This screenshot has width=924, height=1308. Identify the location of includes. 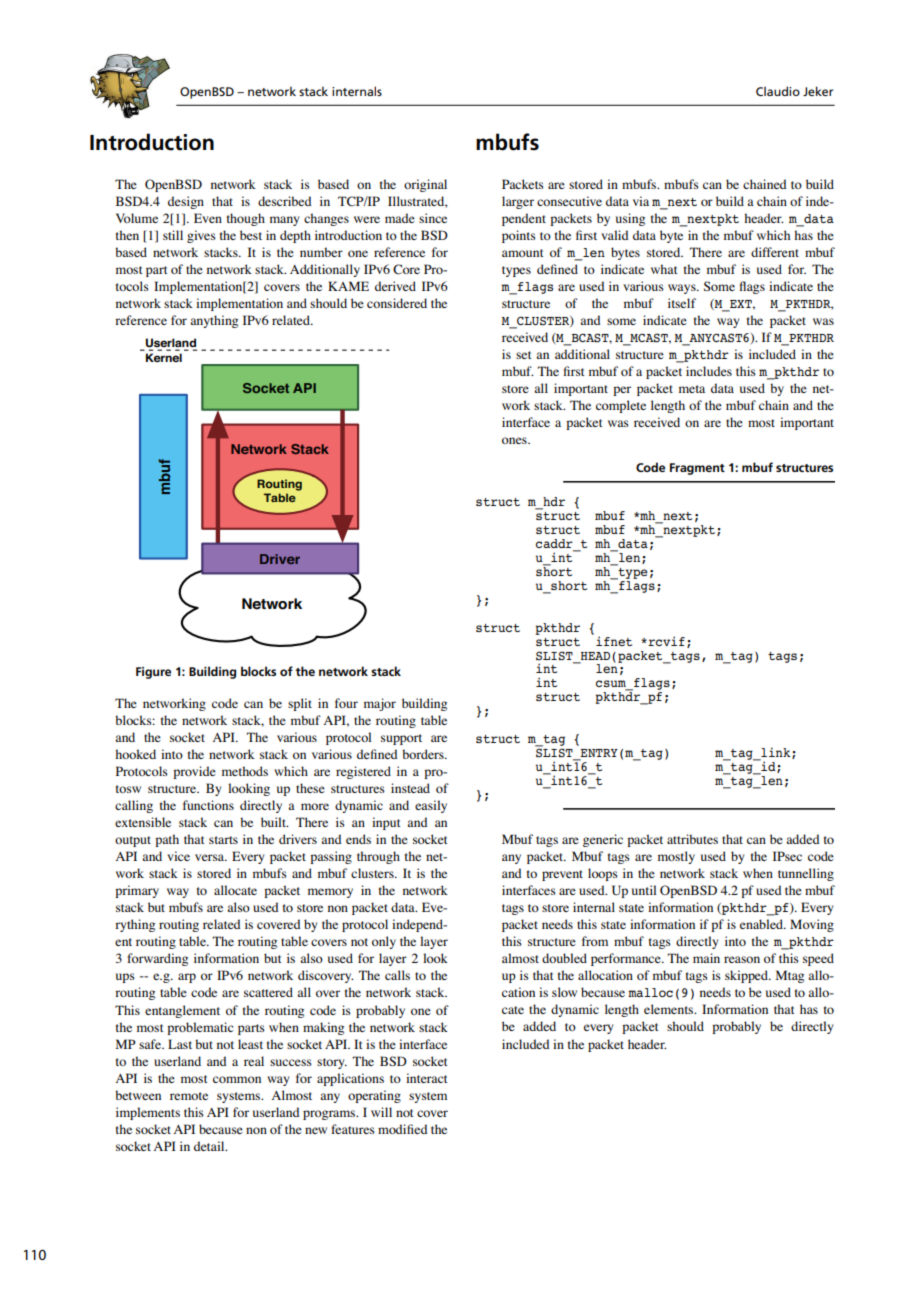
(709, 371).
